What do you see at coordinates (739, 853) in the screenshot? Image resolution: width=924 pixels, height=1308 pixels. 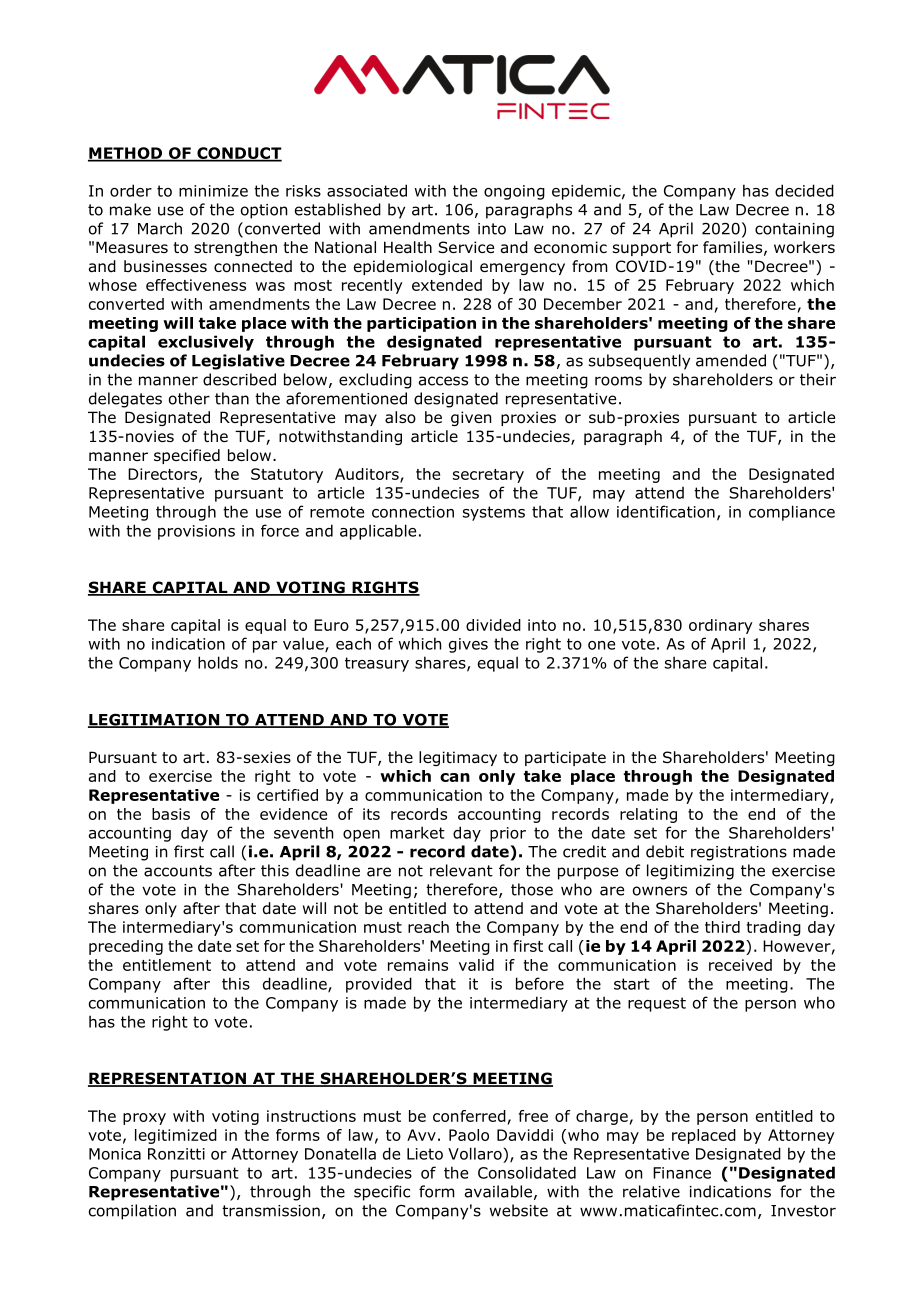 I see `registrations` at bounding box center [739, 853].
